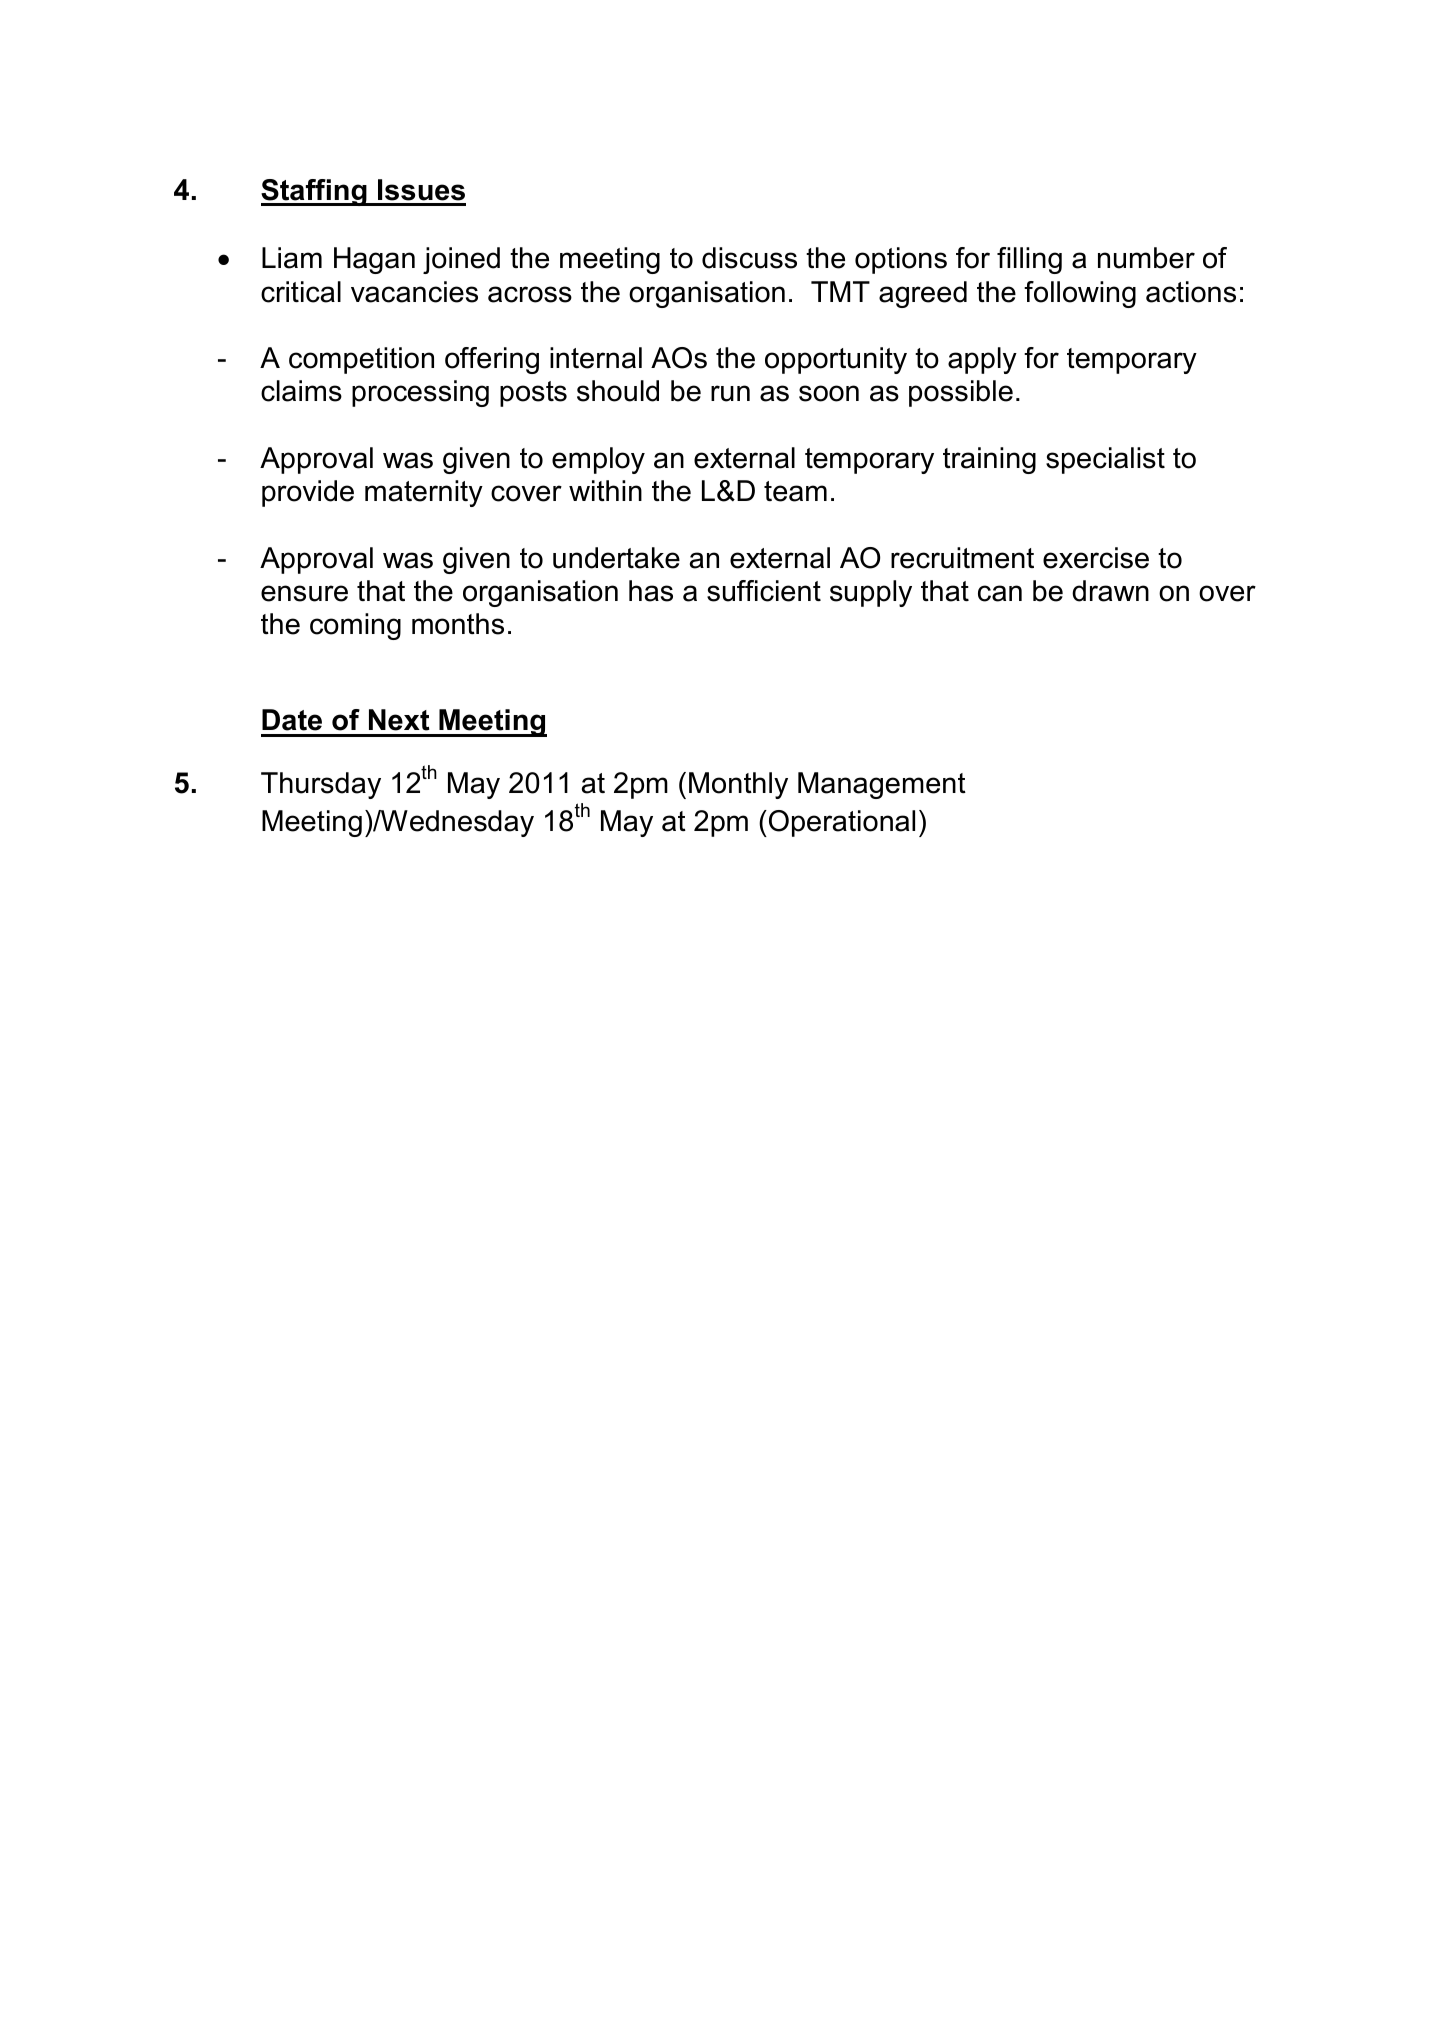 The image size is (1436, 2030). I want to click on number, so click(1146, 258).
